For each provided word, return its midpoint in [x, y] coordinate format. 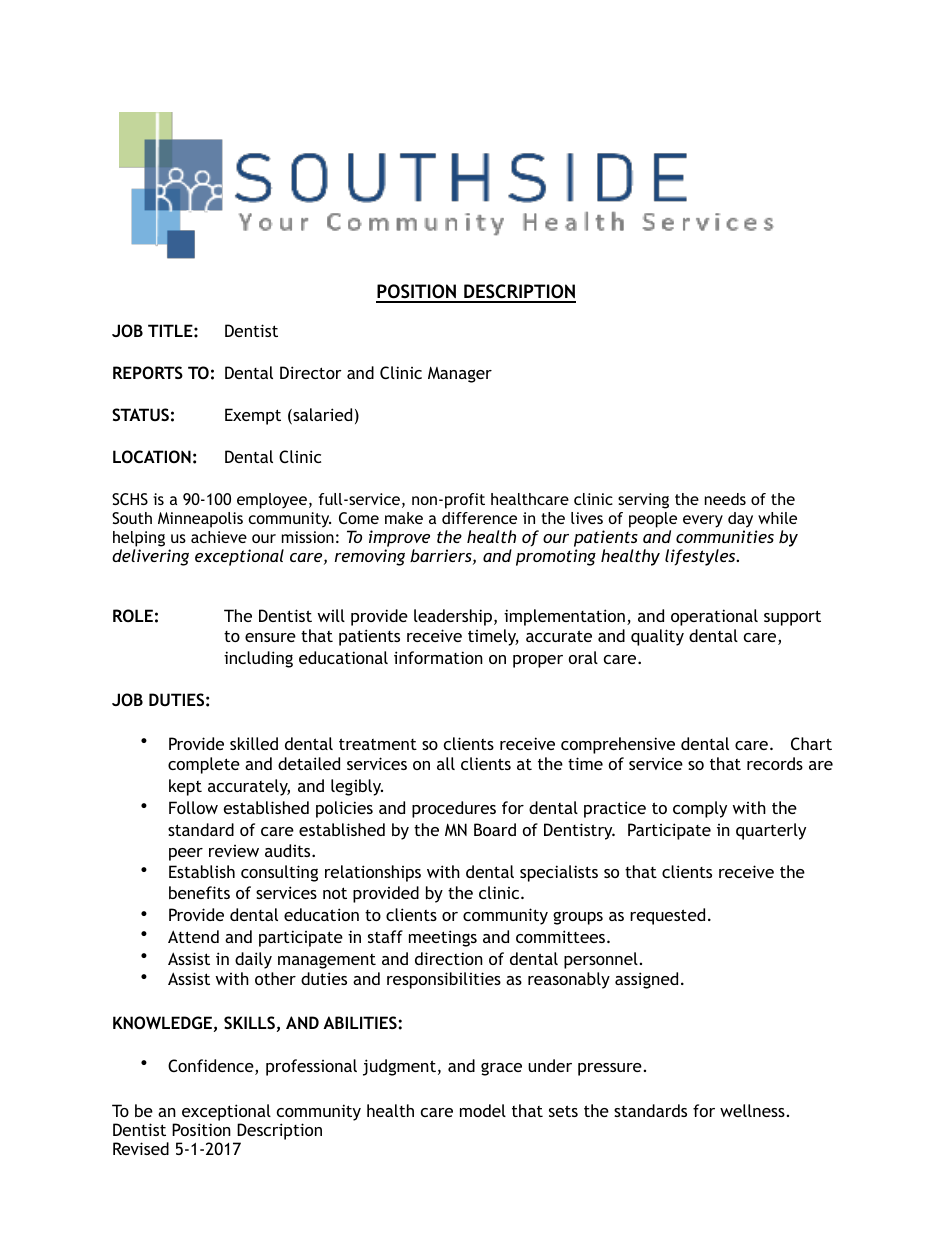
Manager [460, 374]
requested [667, 916]
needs [725, 499]
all [446, 763]
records [775, 763]
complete [204, 765]
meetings [443, 938]
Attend [193, 936]
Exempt [253, 416]
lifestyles [701, 557]
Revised [141, 1148]
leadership [454, 617]
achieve [219, 537]
